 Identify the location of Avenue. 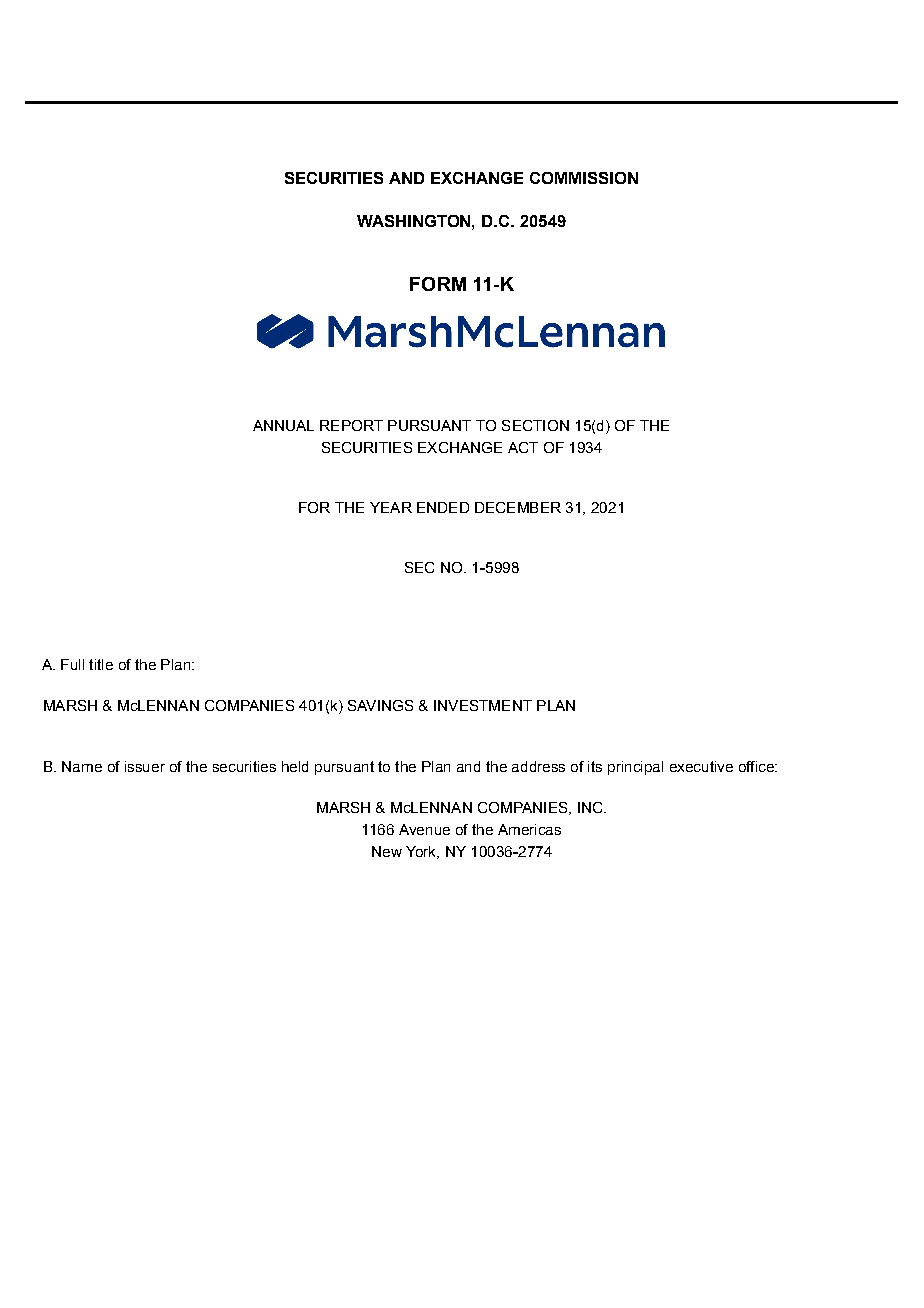
(424, 829).
